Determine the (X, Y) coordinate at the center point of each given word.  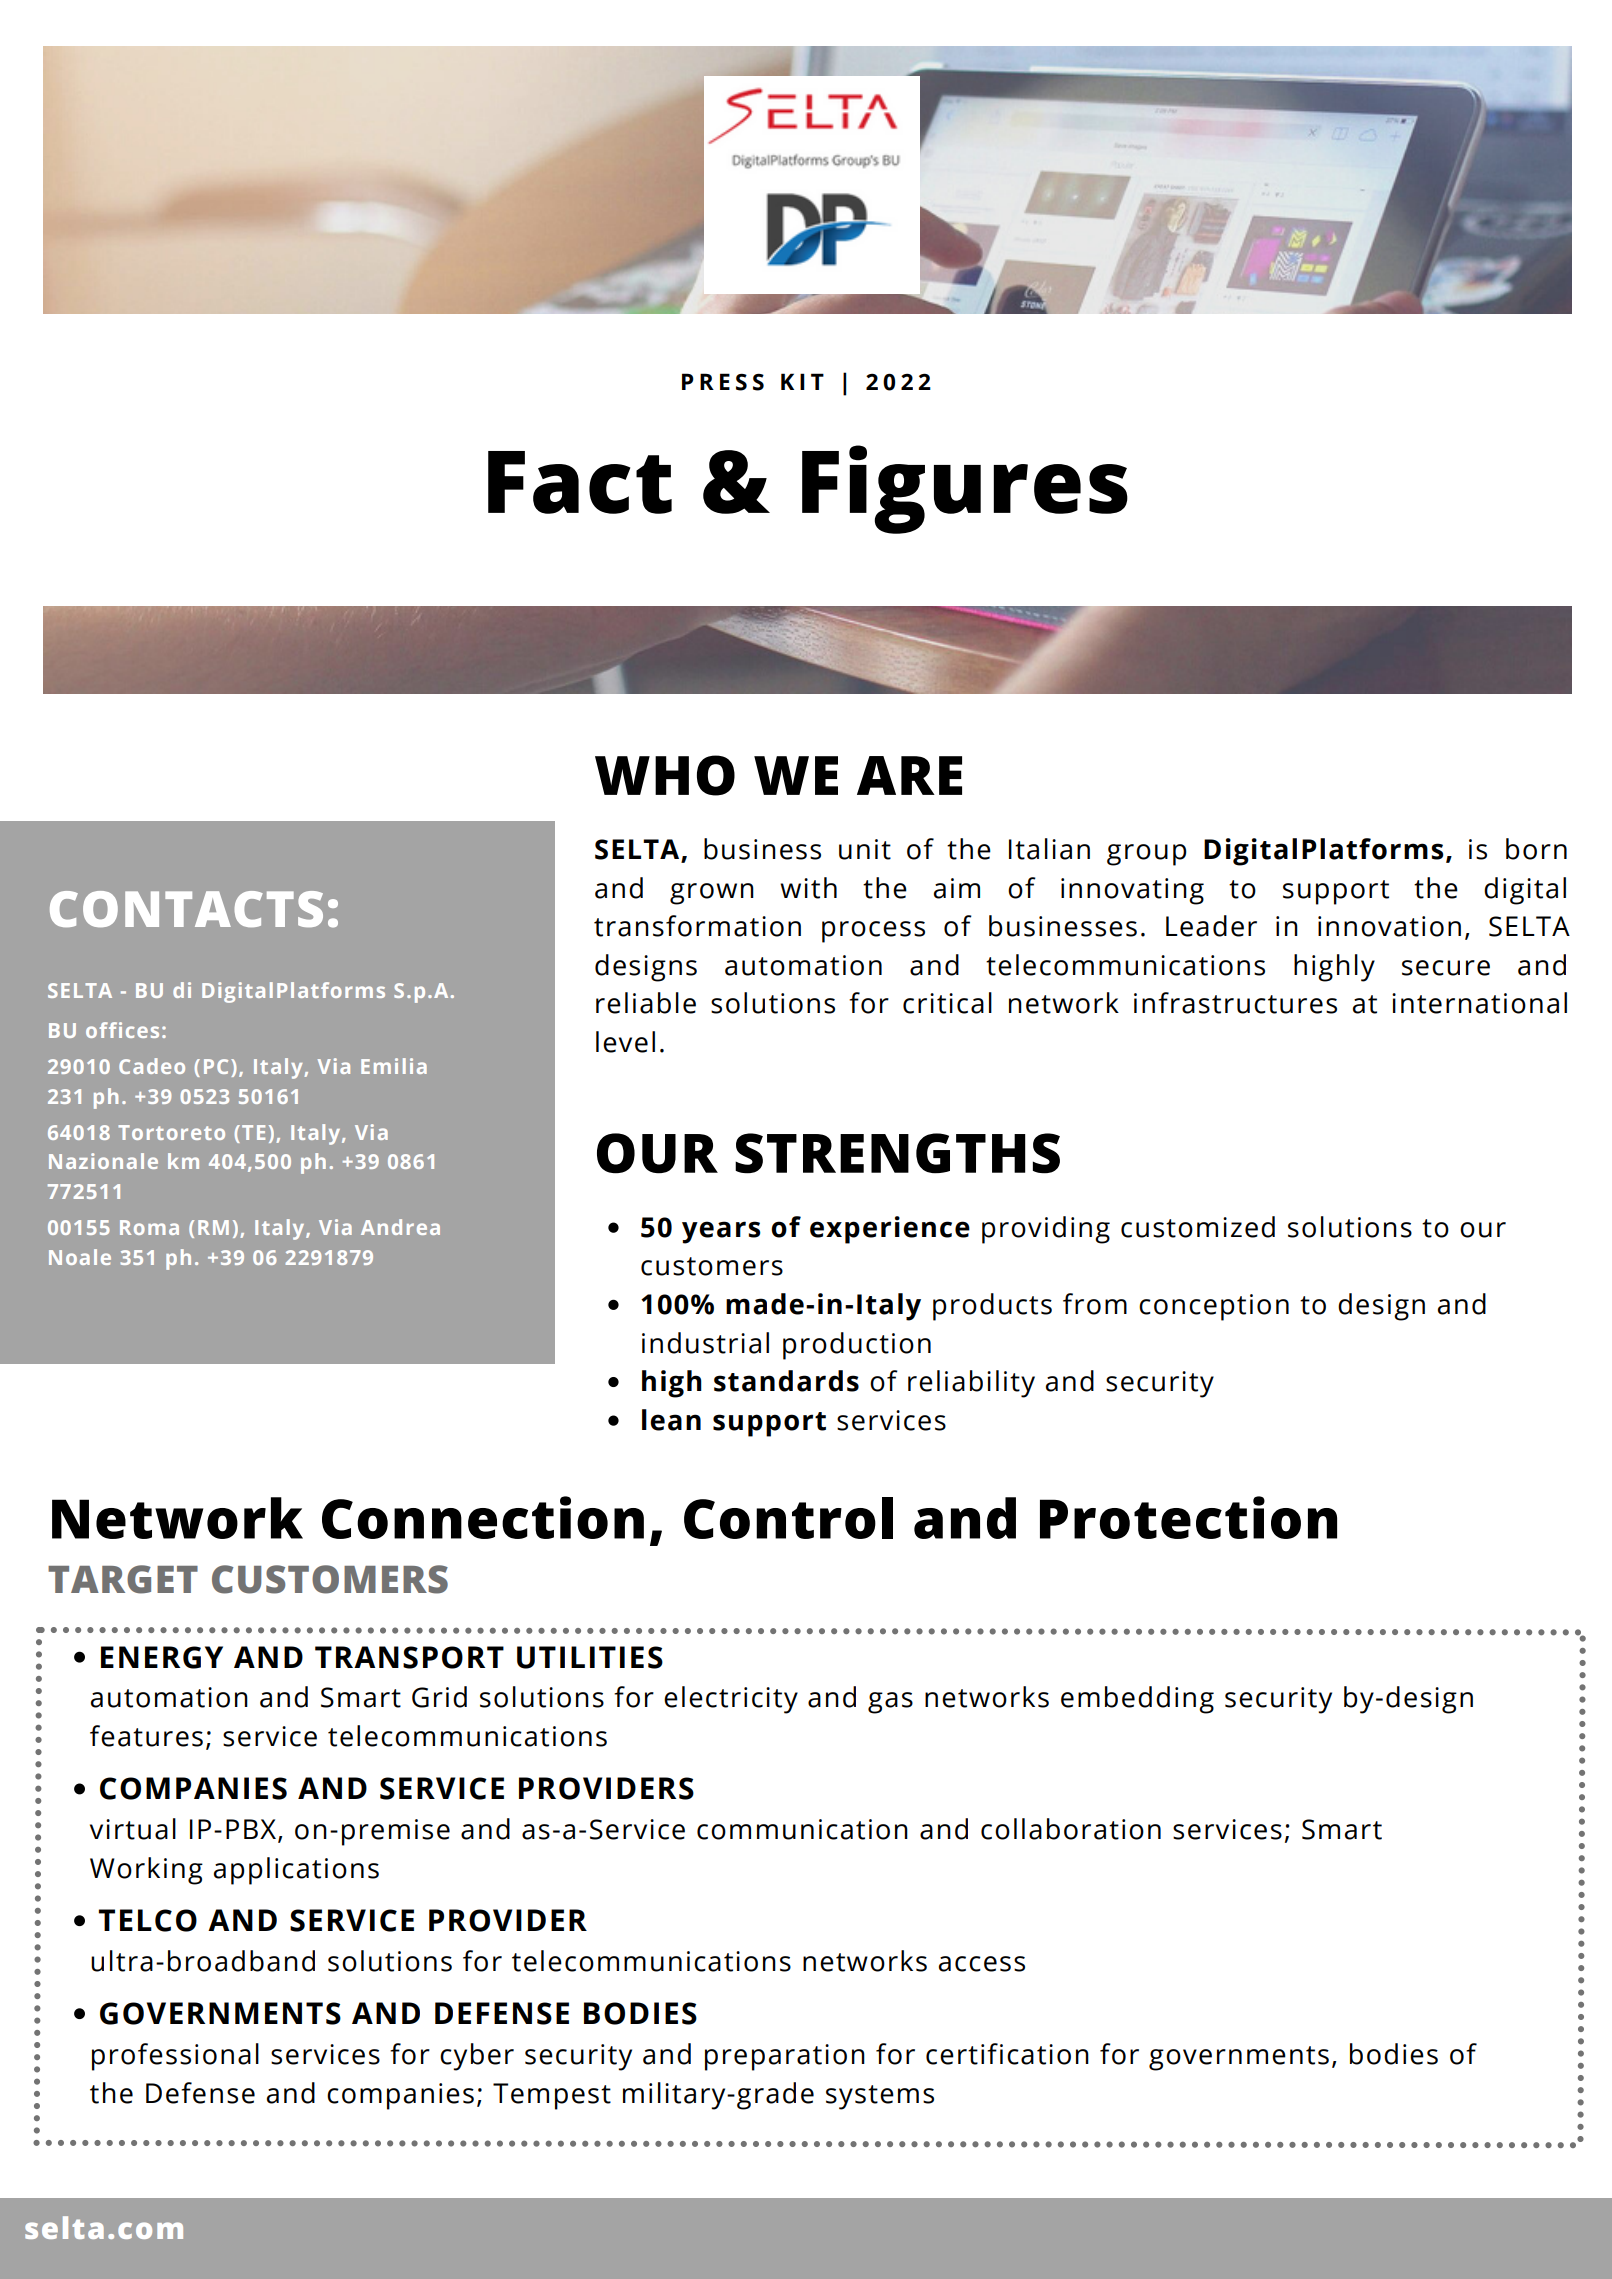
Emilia (394, 1066)
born (1536, 849)
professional (175, 2057)
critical (947, 1003)
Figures (965, 489)
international (1479, 1003)
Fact (580, 482)
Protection (1188, 1517)
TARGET (123, 1579)
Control (788, 1518)
